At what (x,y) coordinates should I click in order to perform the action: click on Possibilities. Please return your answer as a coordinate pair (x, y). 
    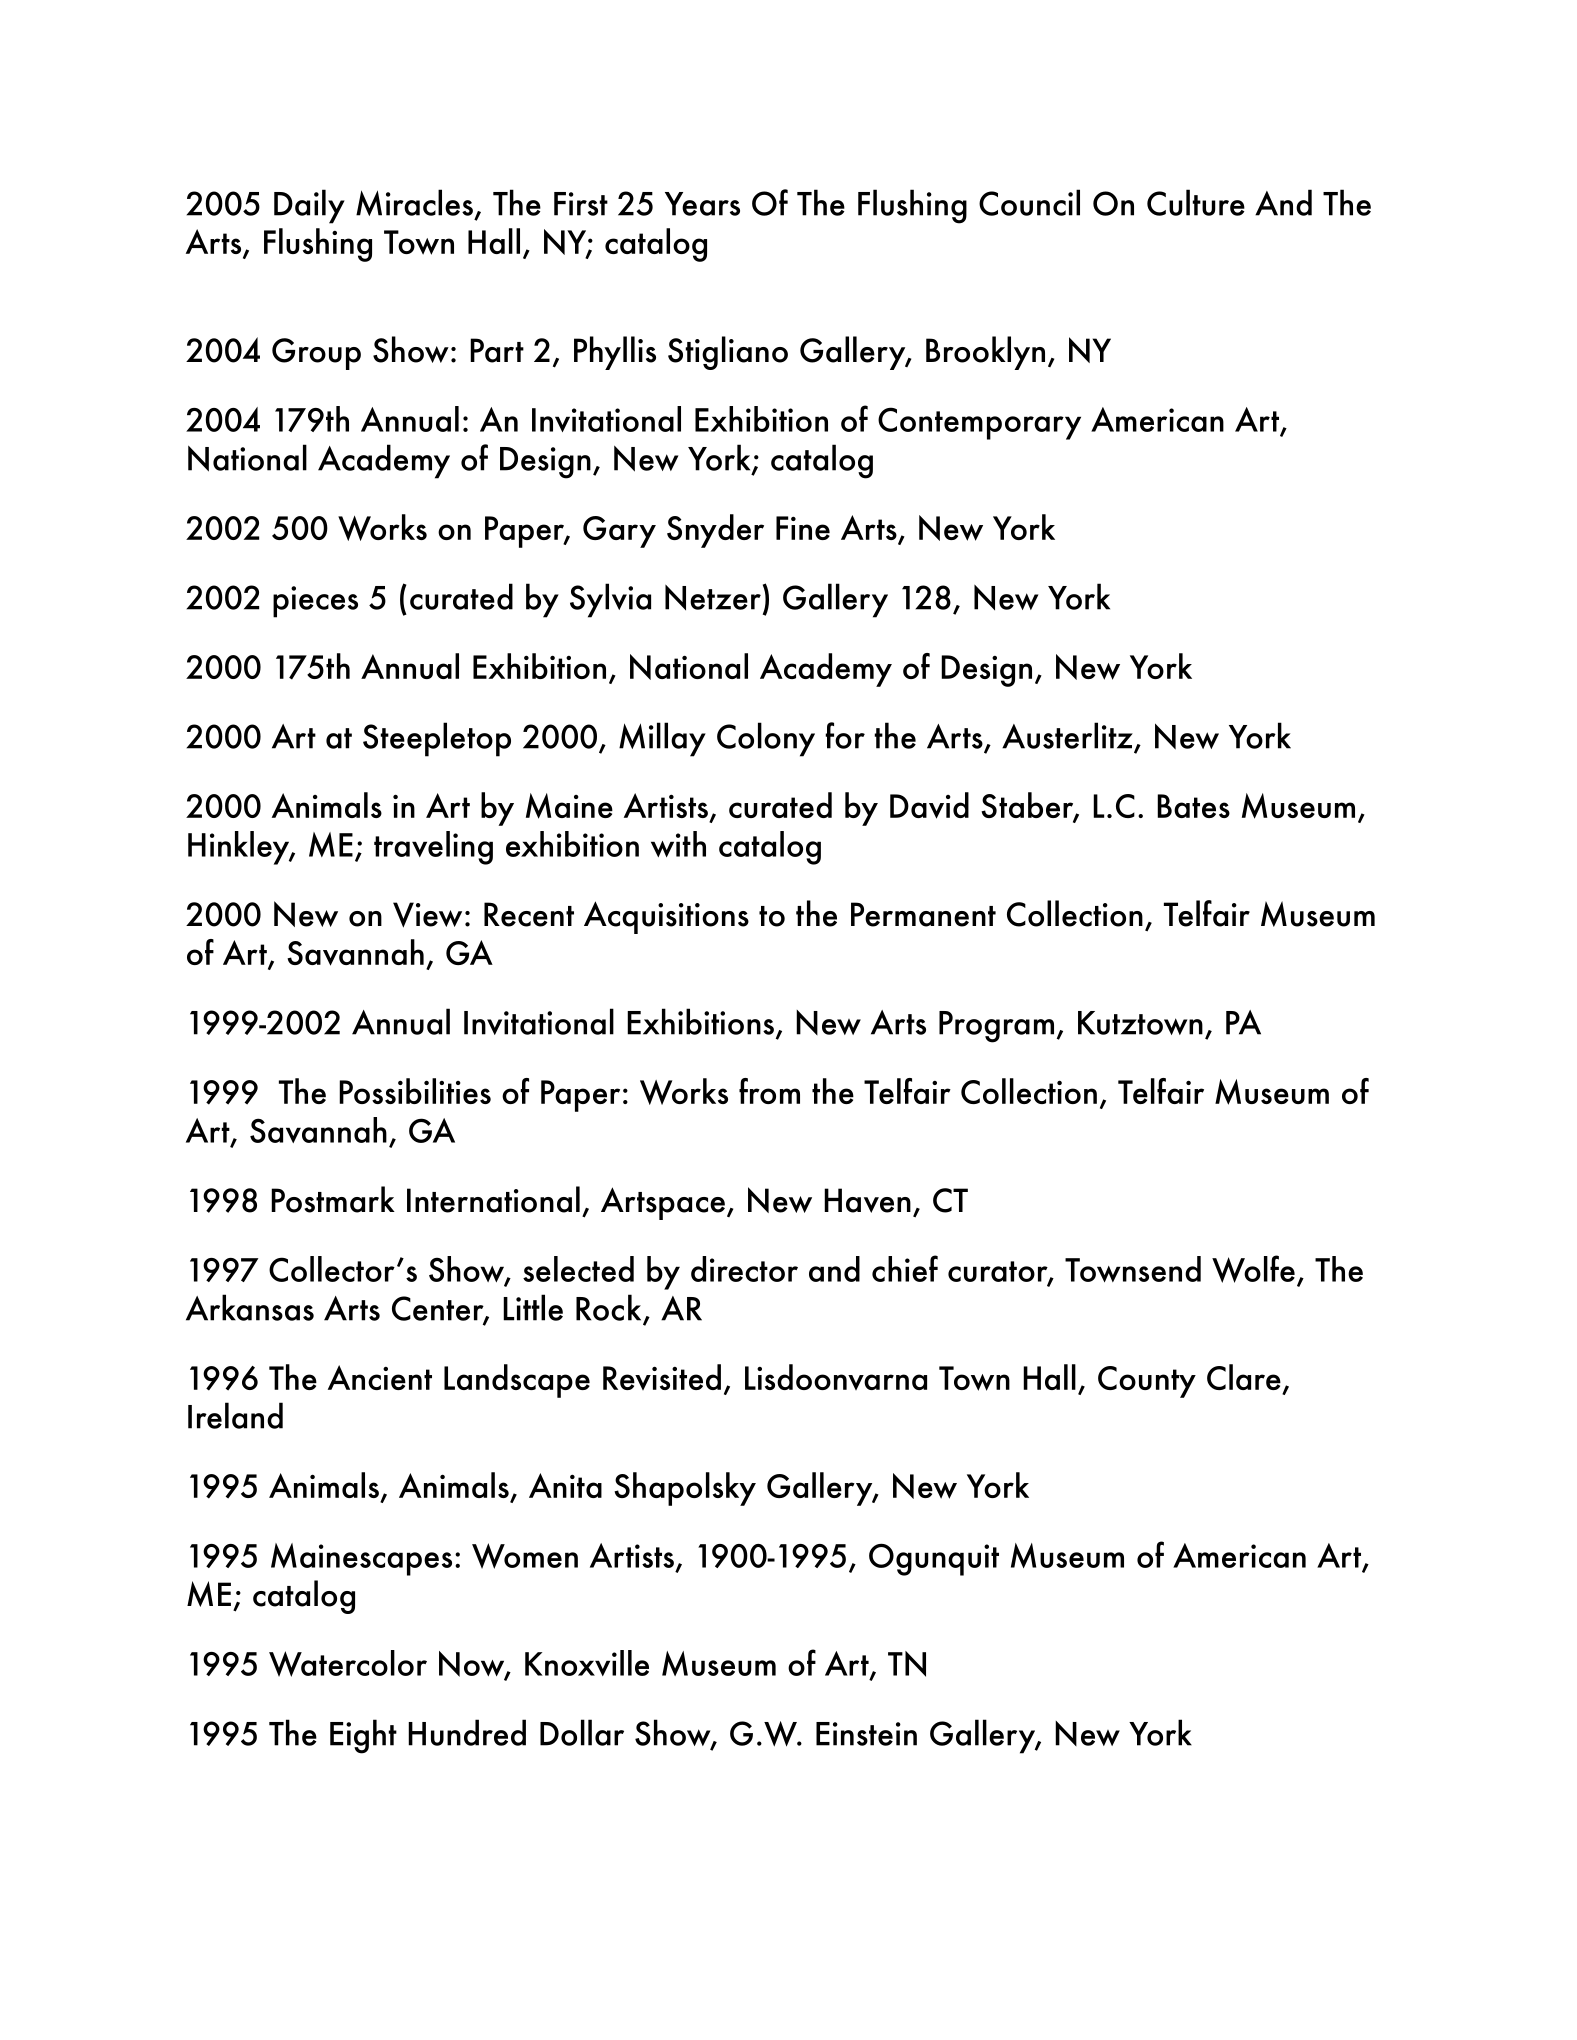
    Looking at the image, I should click on (415, 1091).
